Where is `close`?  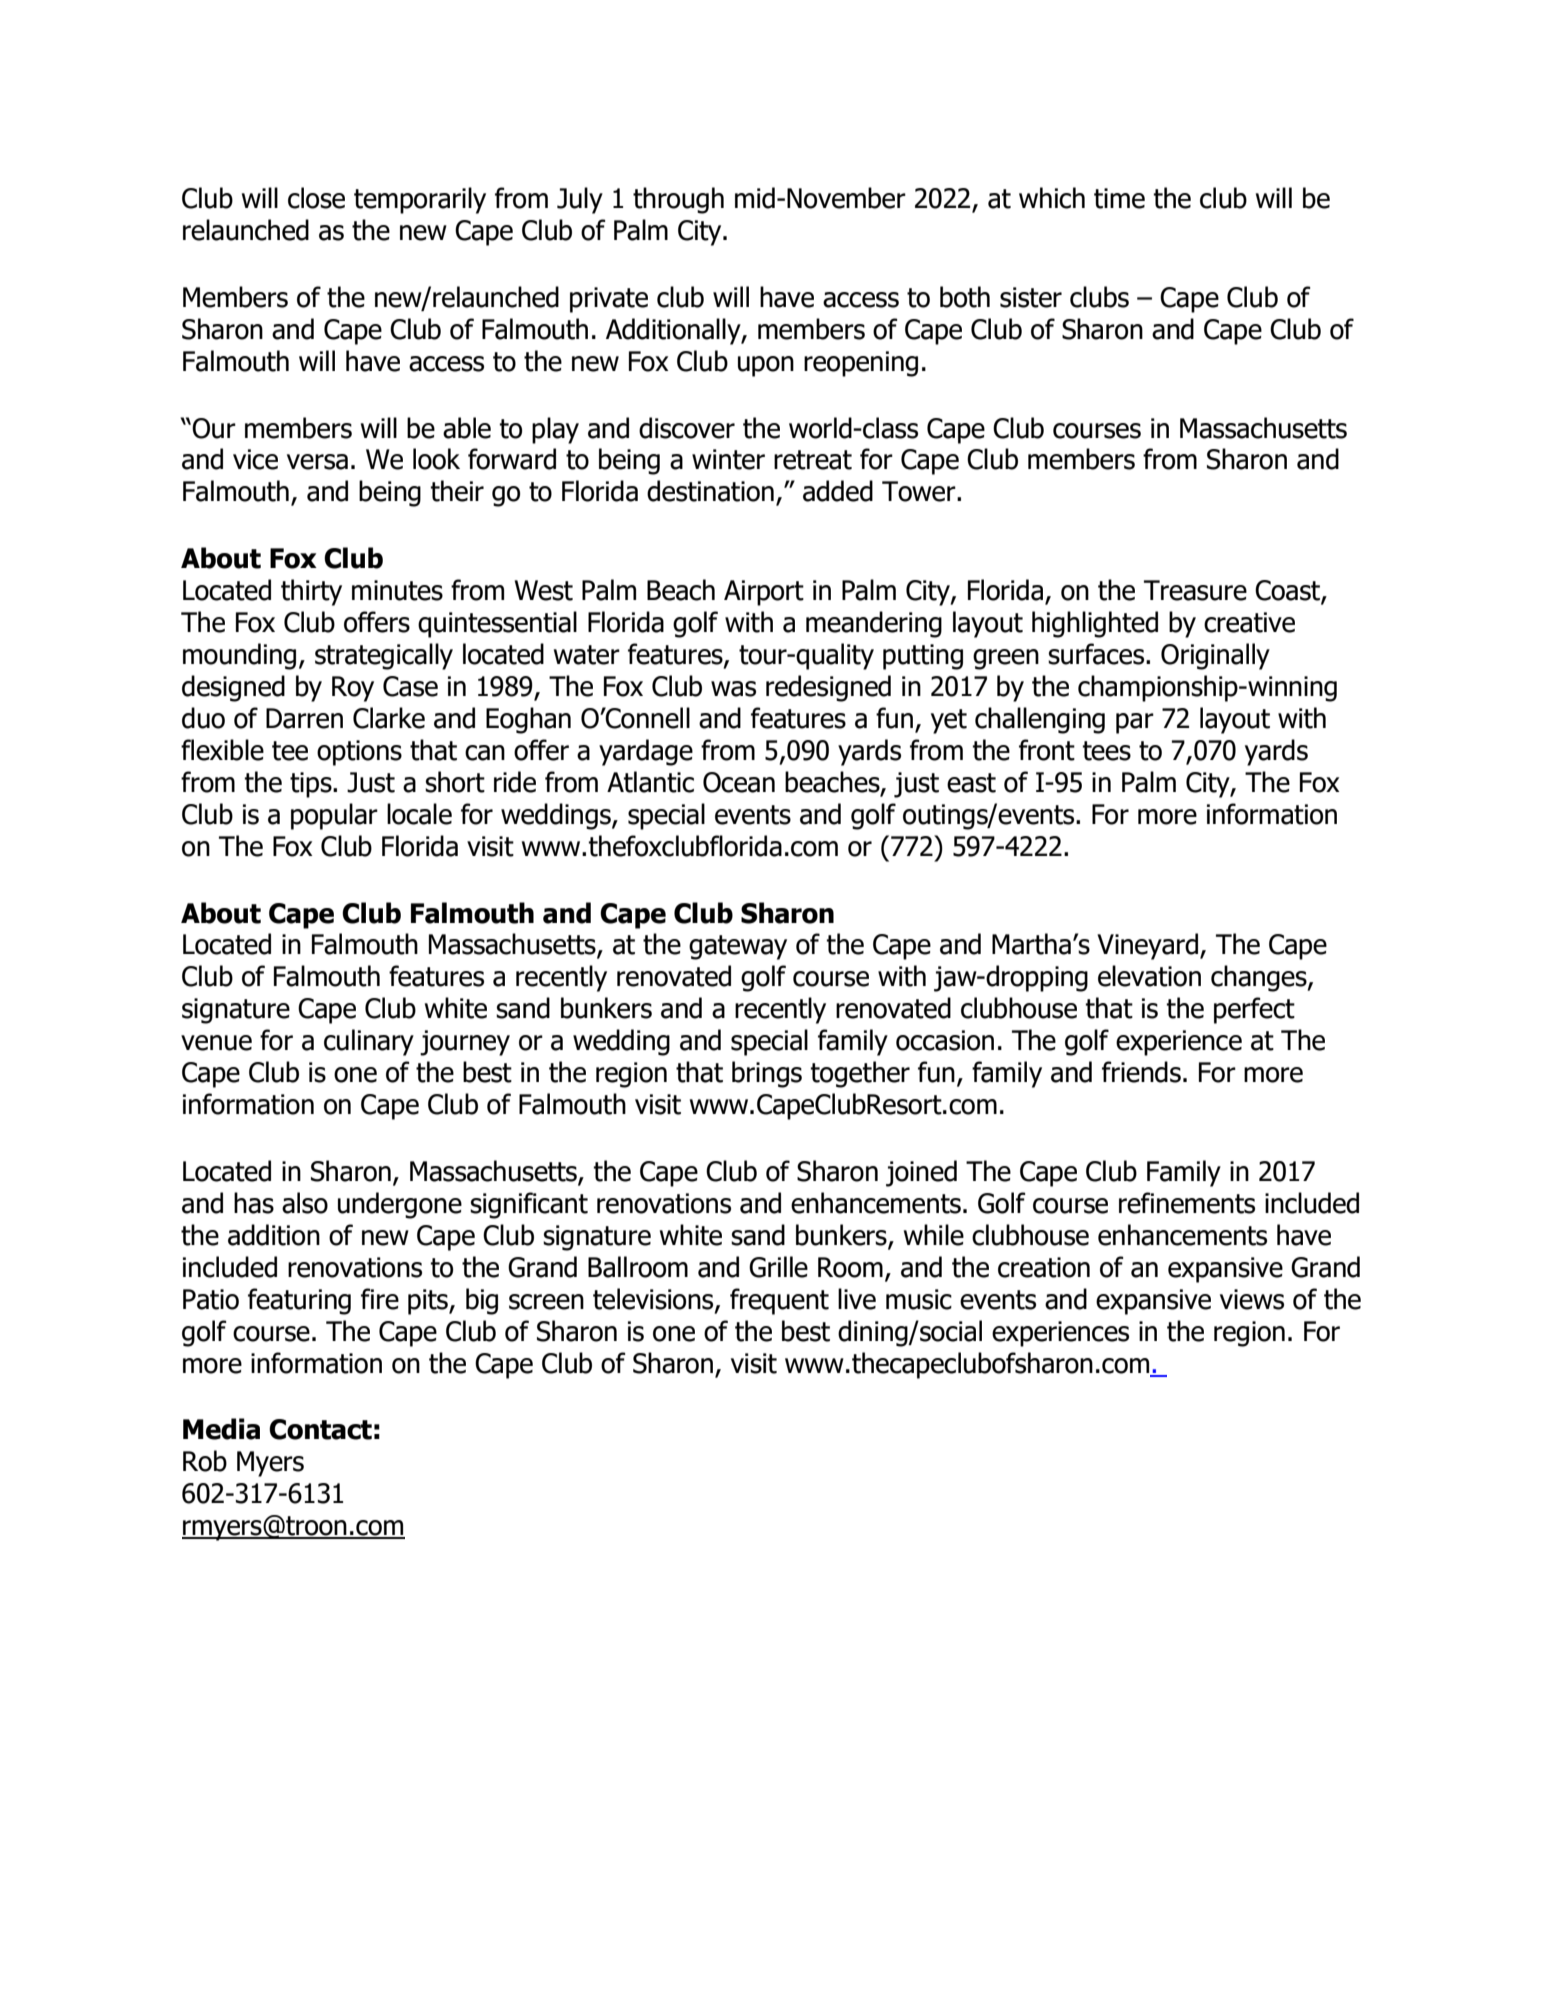
close is located at coordinates (316, 198).
